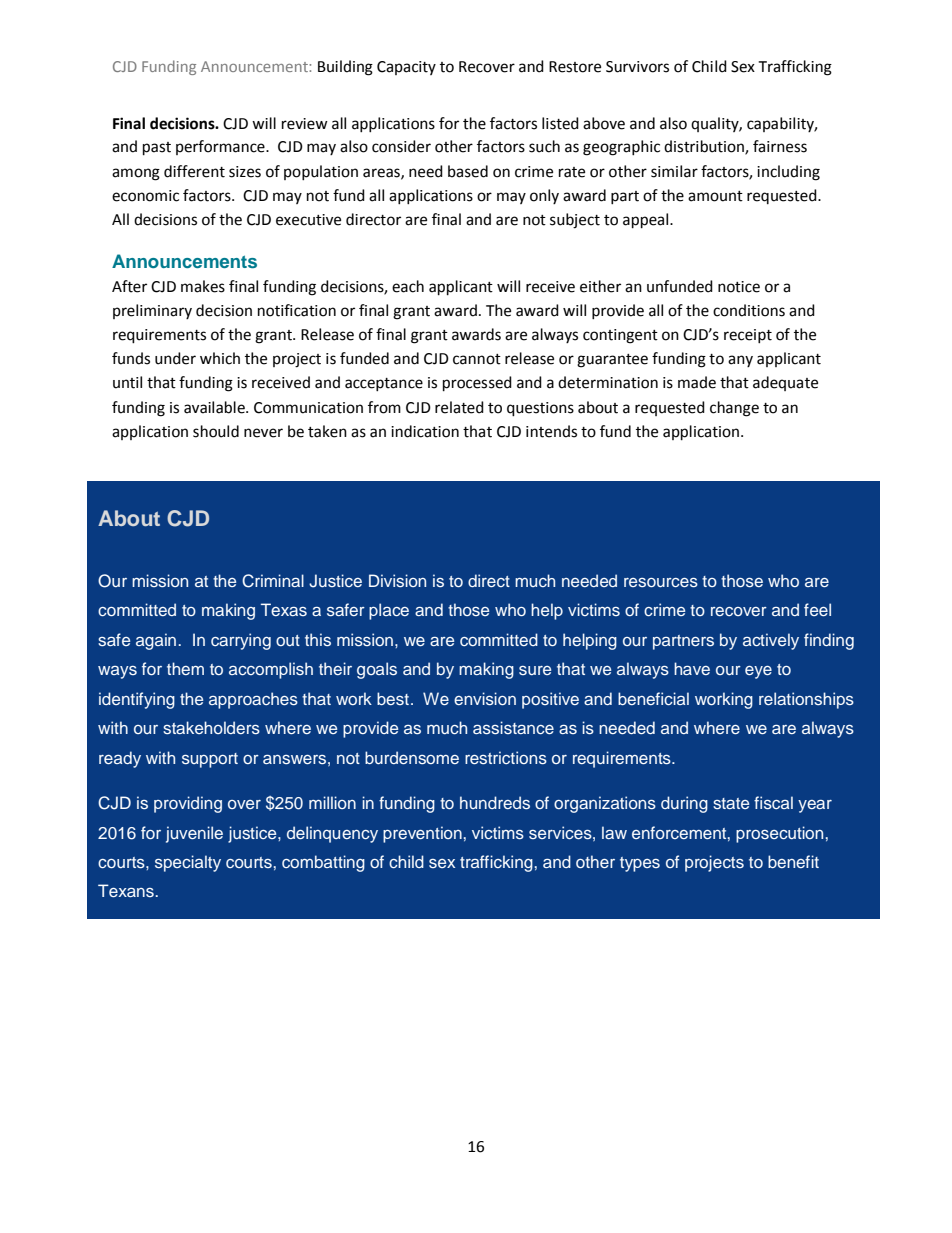 The height and width of the image is (1233, 952). What do you see at coordinates (221, 147) in the image?
I see `performance` at bounding box center [221, 147].
